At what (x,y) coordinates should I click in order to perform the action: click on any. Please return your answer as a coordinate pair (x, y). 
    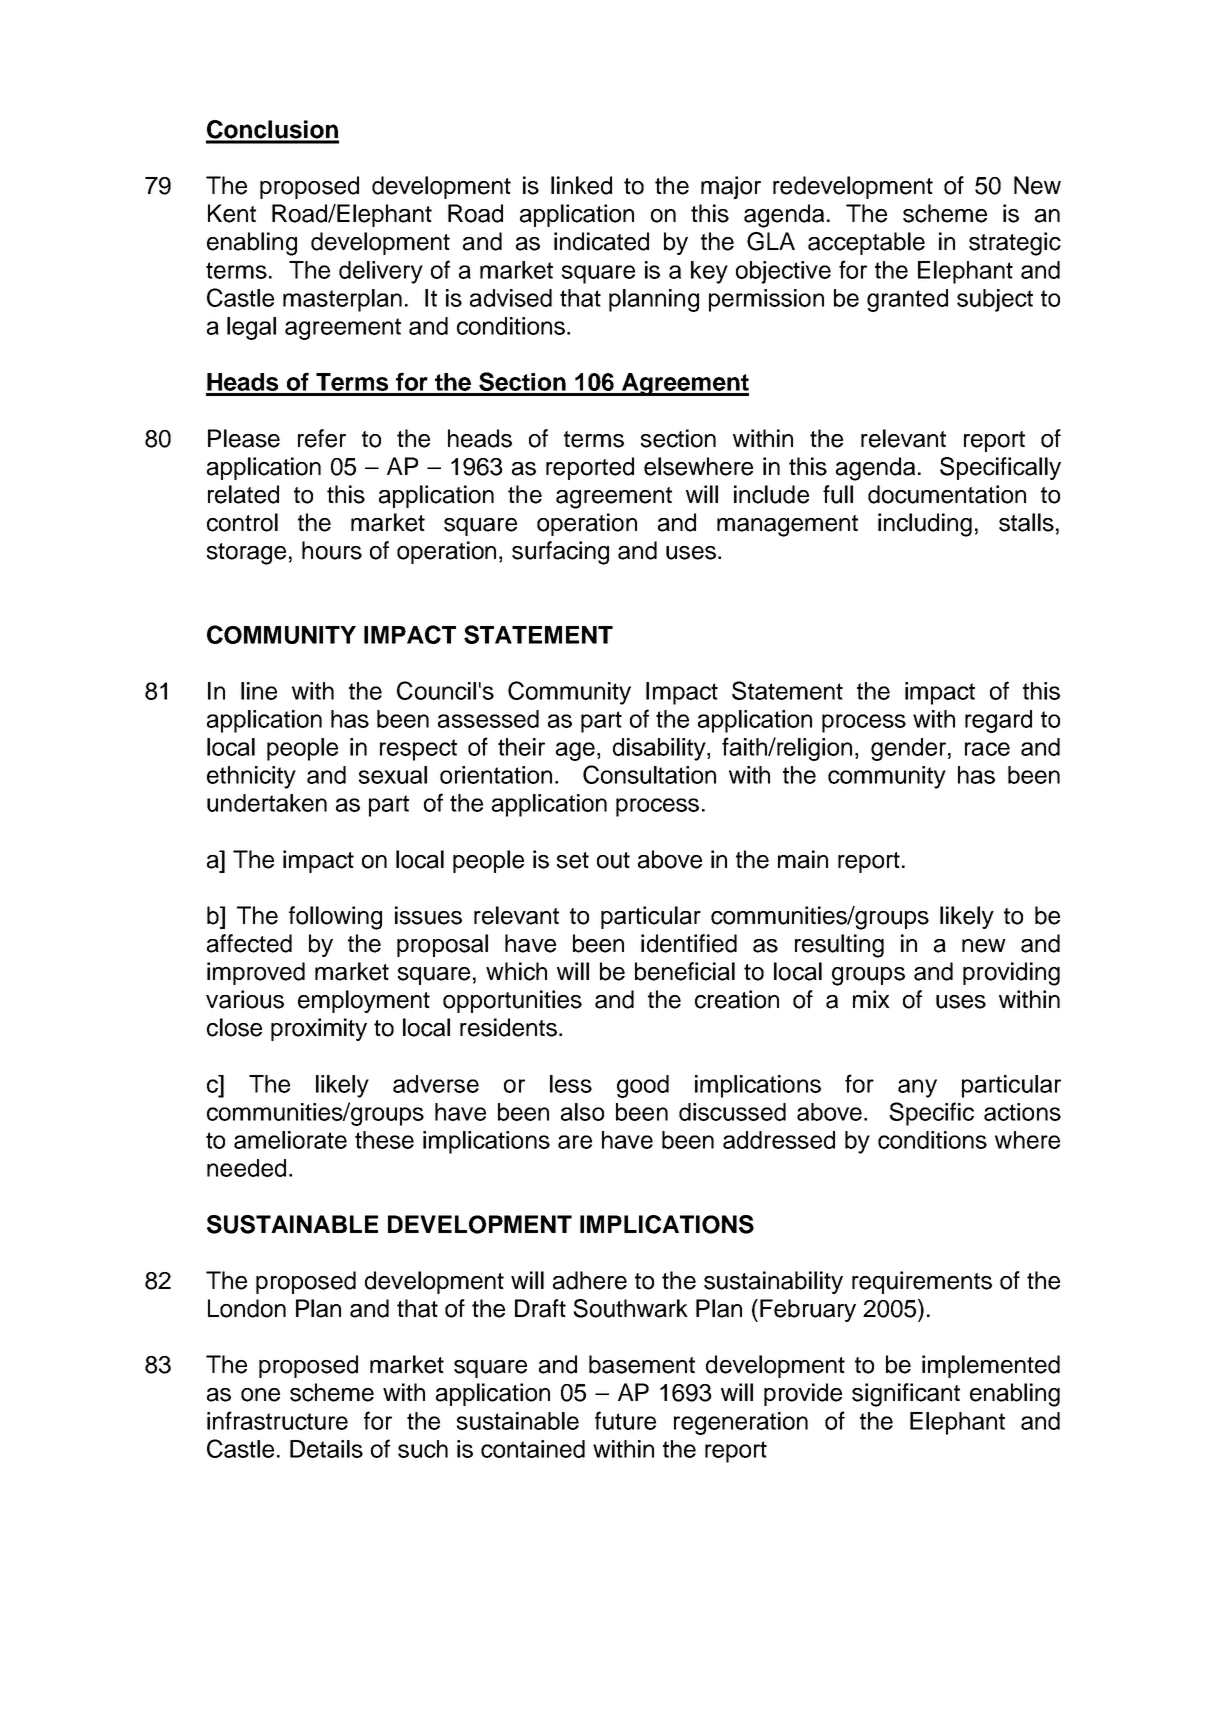
    Looking at the image, I should click on (917, 1088).
